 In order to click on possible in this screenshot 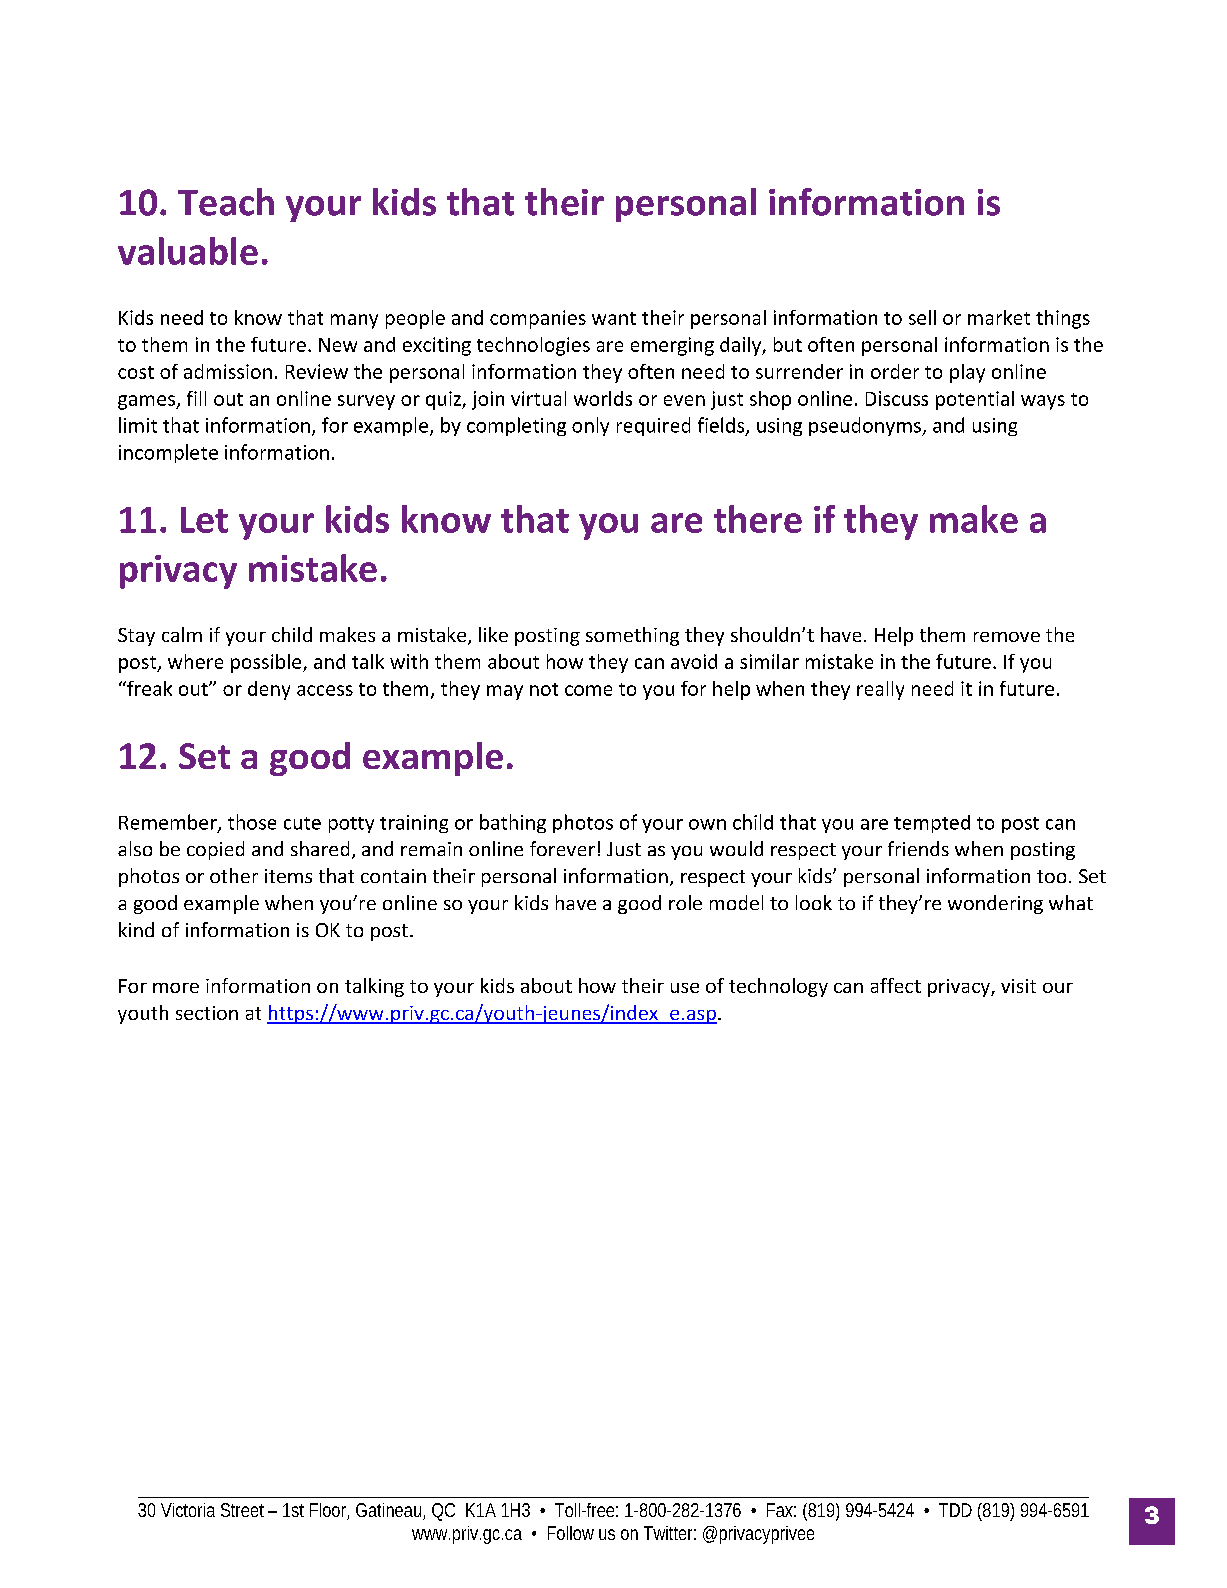, I will do `click(267, 663)`.
